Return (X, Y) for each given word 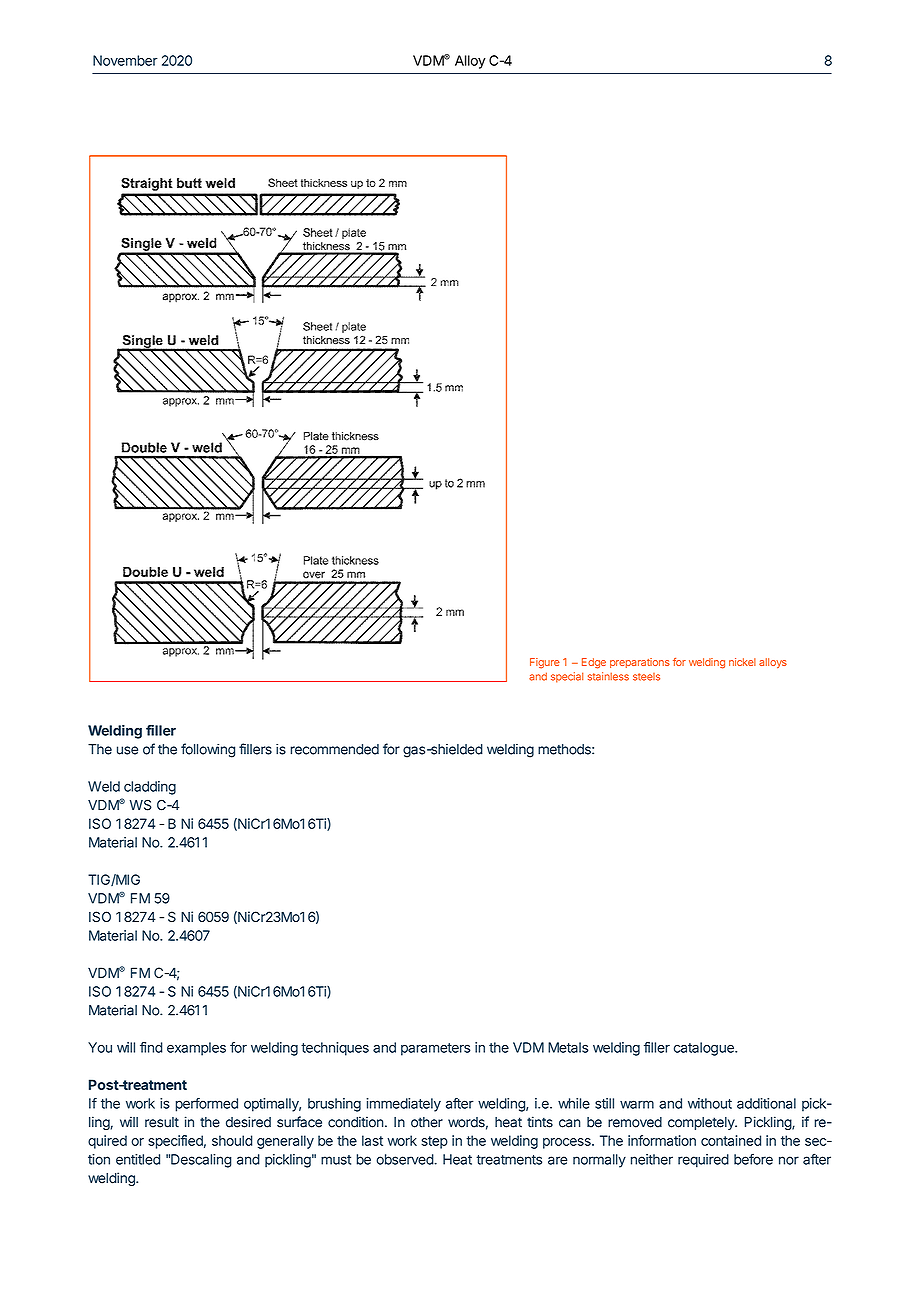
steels (646, 677)
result (162, 1122)
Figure (545, 663)
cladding (150, 788)
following (208, 750)
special (567, 677)
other (427, 1122)
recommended (334, 749)
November (125, 60)
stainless (608, 676)
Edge (594, 663)
